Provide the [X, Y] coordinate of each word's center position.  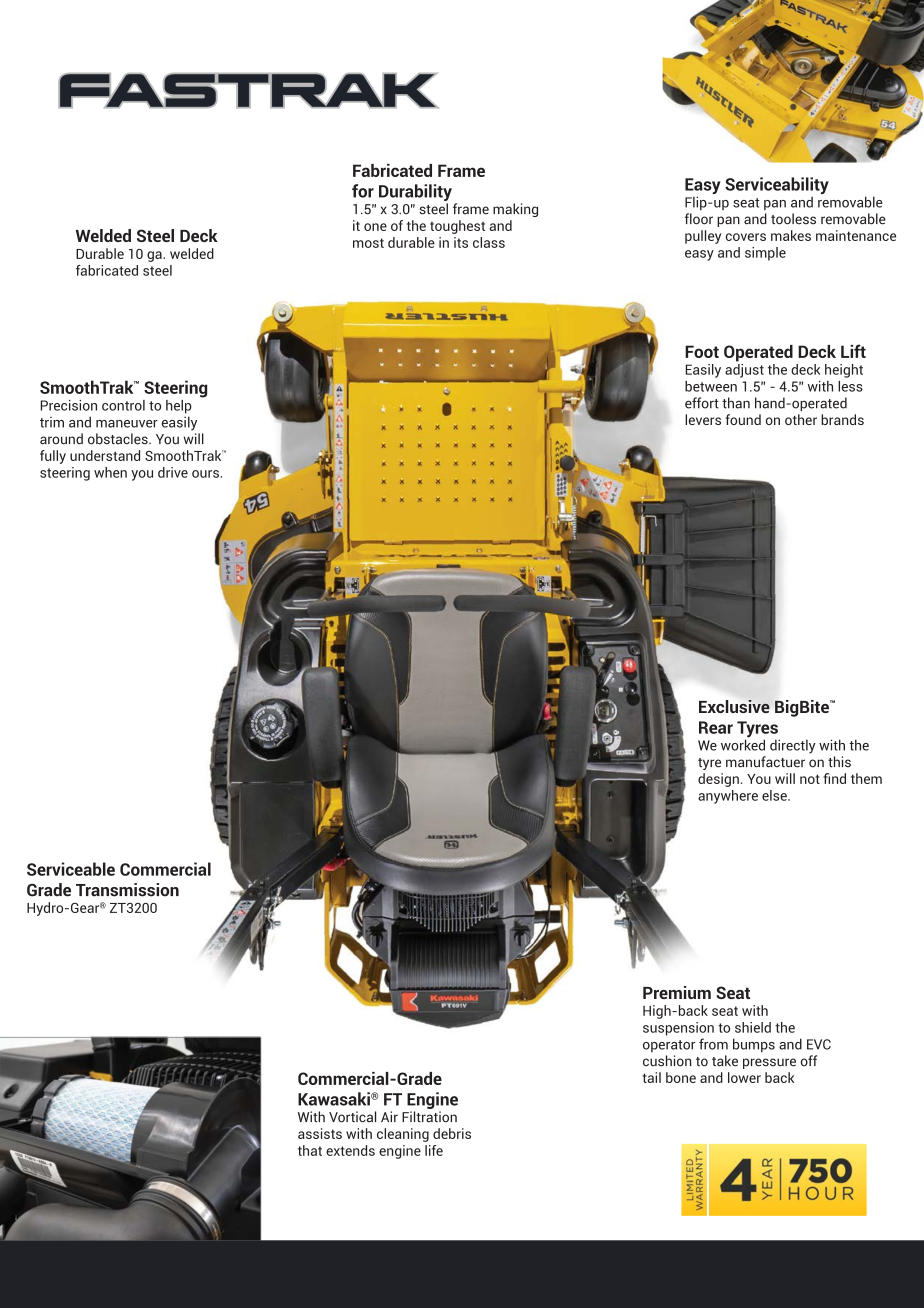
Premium [677, 992]
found [743, 419]
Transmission [127, 890]
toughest [457, 227]
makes [791, 235]
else [775, 795]
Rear [716, 727]
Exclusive [734, 706]
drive [173, 472]
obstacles [119, 439]
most [368, 243]
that [310, 1150]
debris [452, 1133]
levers [703, 419]
